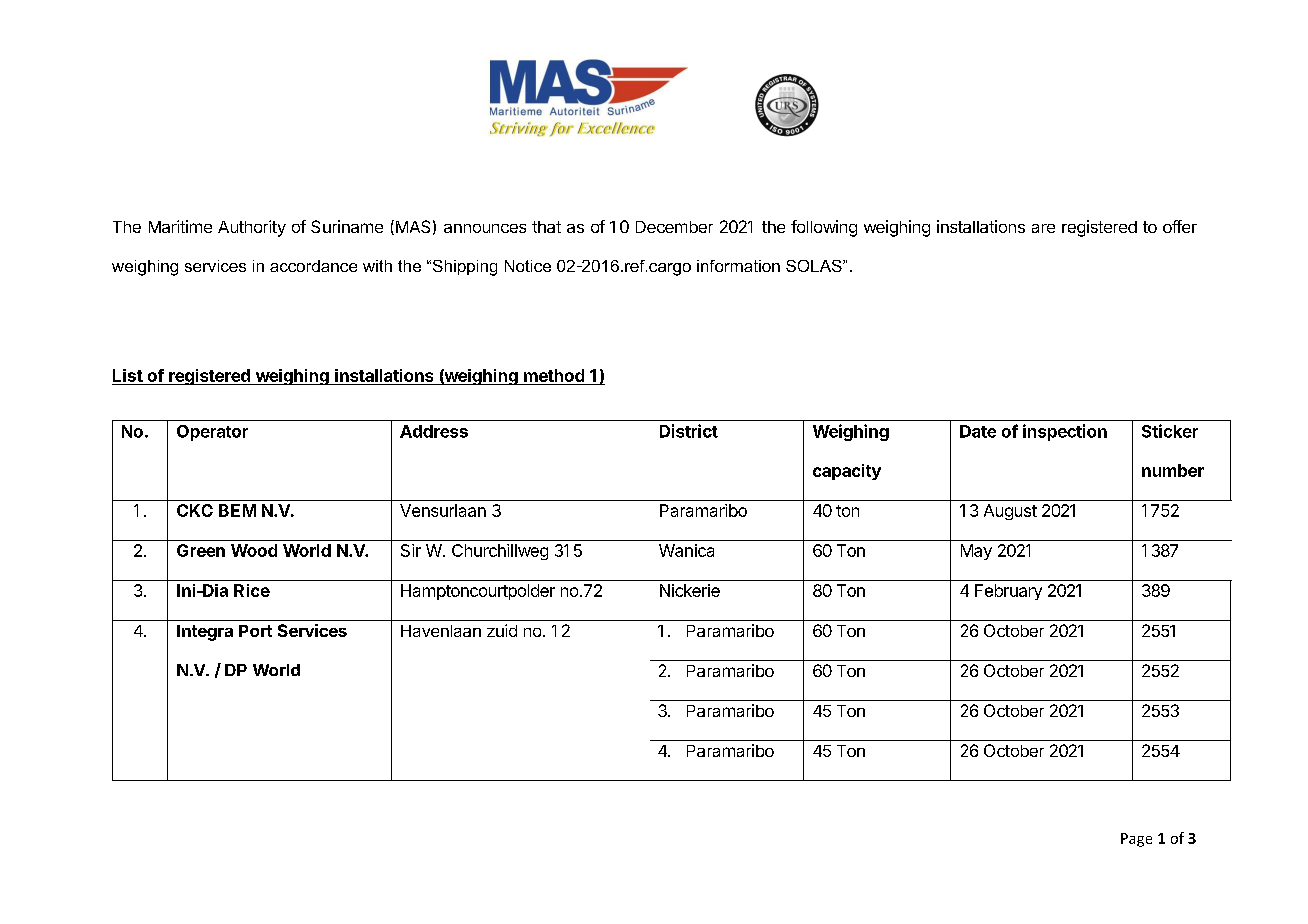  I want to click on Wood, so click(254, 550).
